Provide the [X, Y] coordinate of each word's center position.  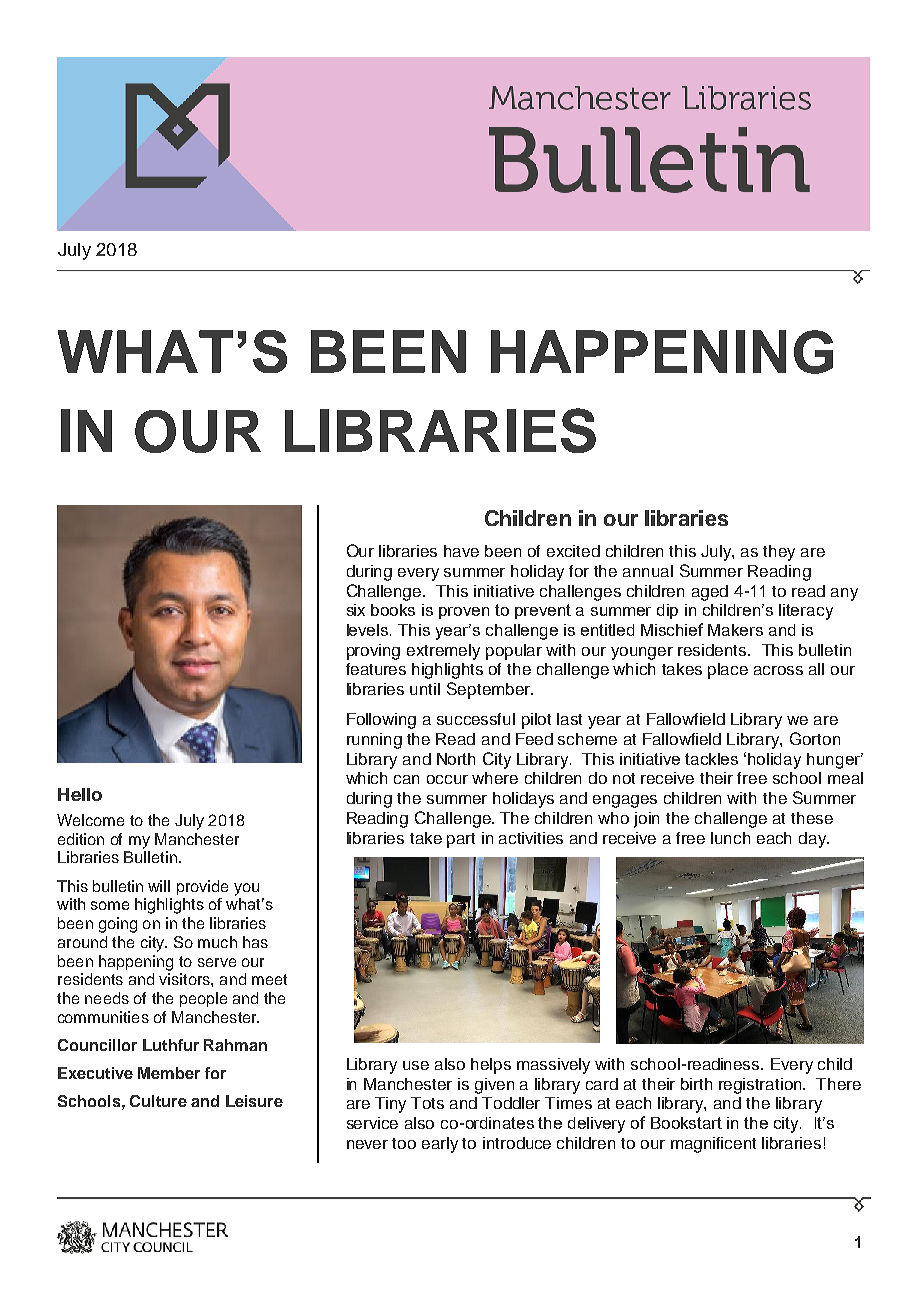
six [356, 610]
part [461, 840]
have [461, 551]
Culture [158, 1101]
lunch [730, 838]
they [779, 553]
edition [81, 839]
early [440, 1145]
